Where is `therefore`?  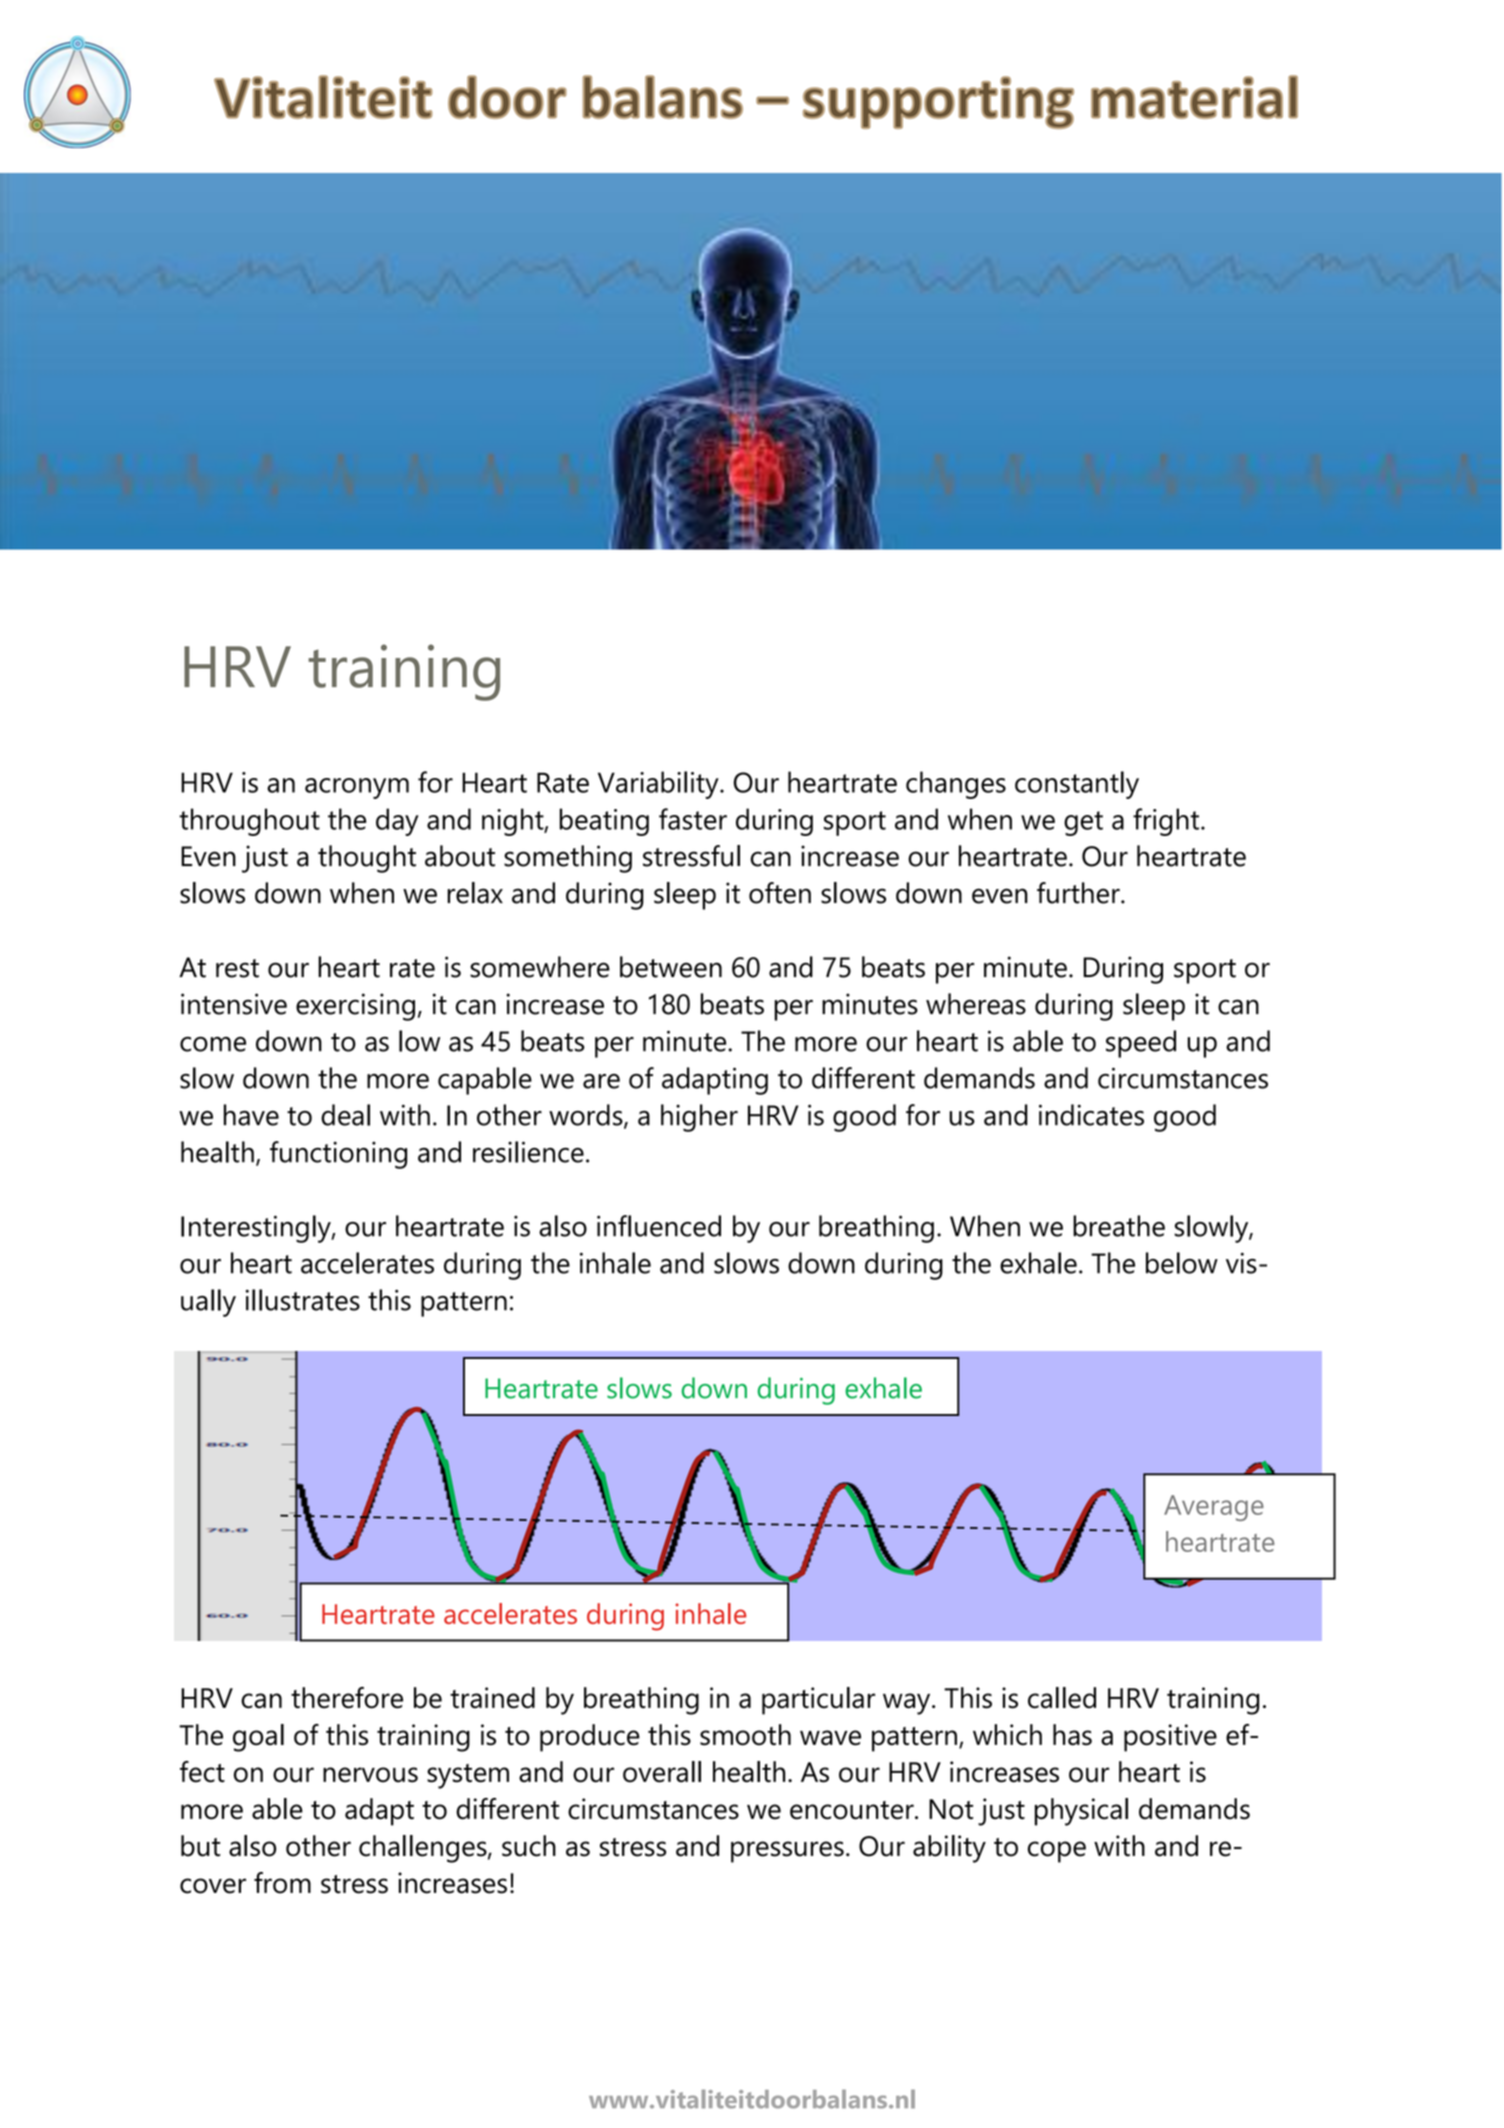
therefore is located at coordinates (347, 1698).
